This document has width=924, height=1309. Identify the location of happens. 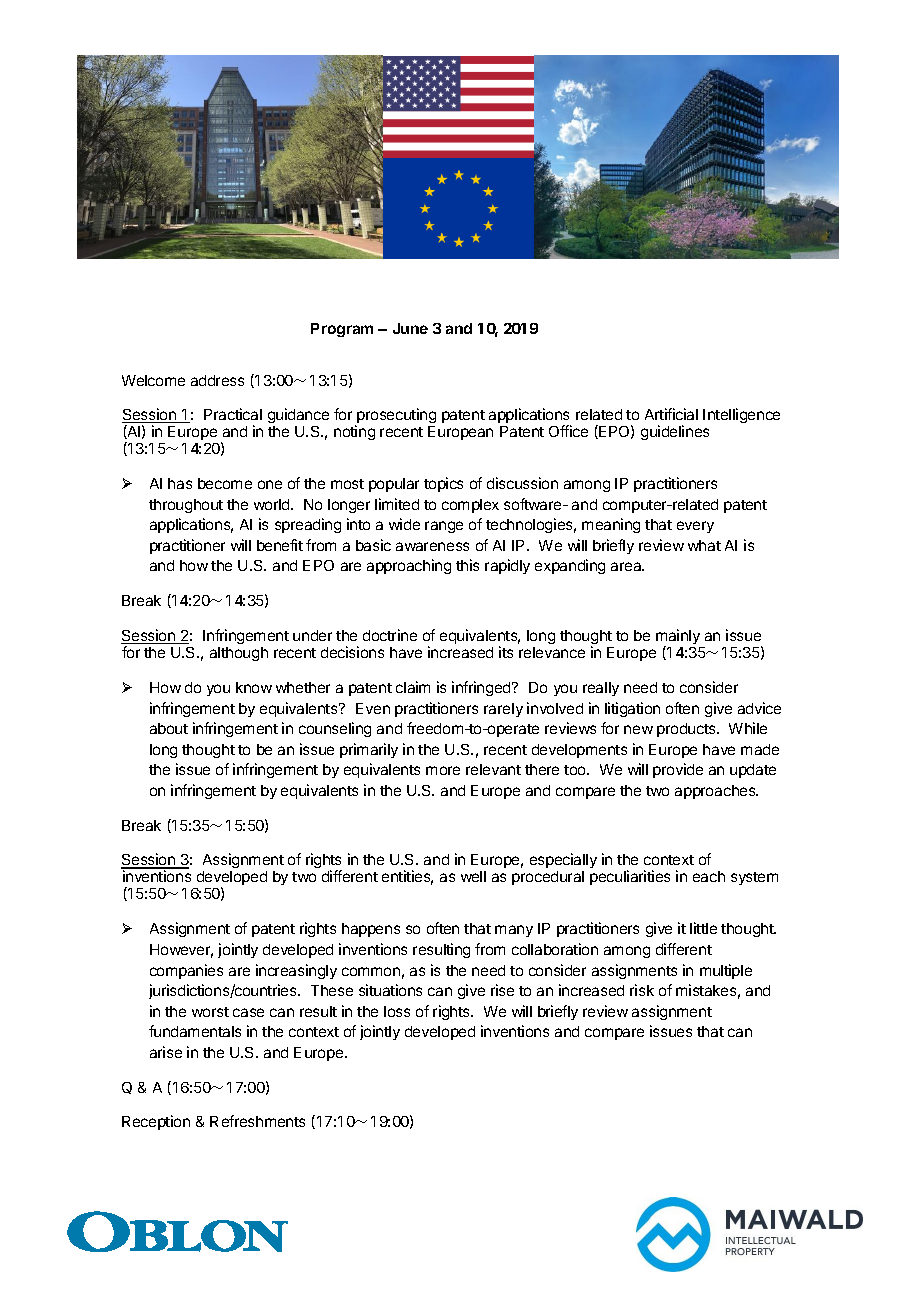
(371, 930).
